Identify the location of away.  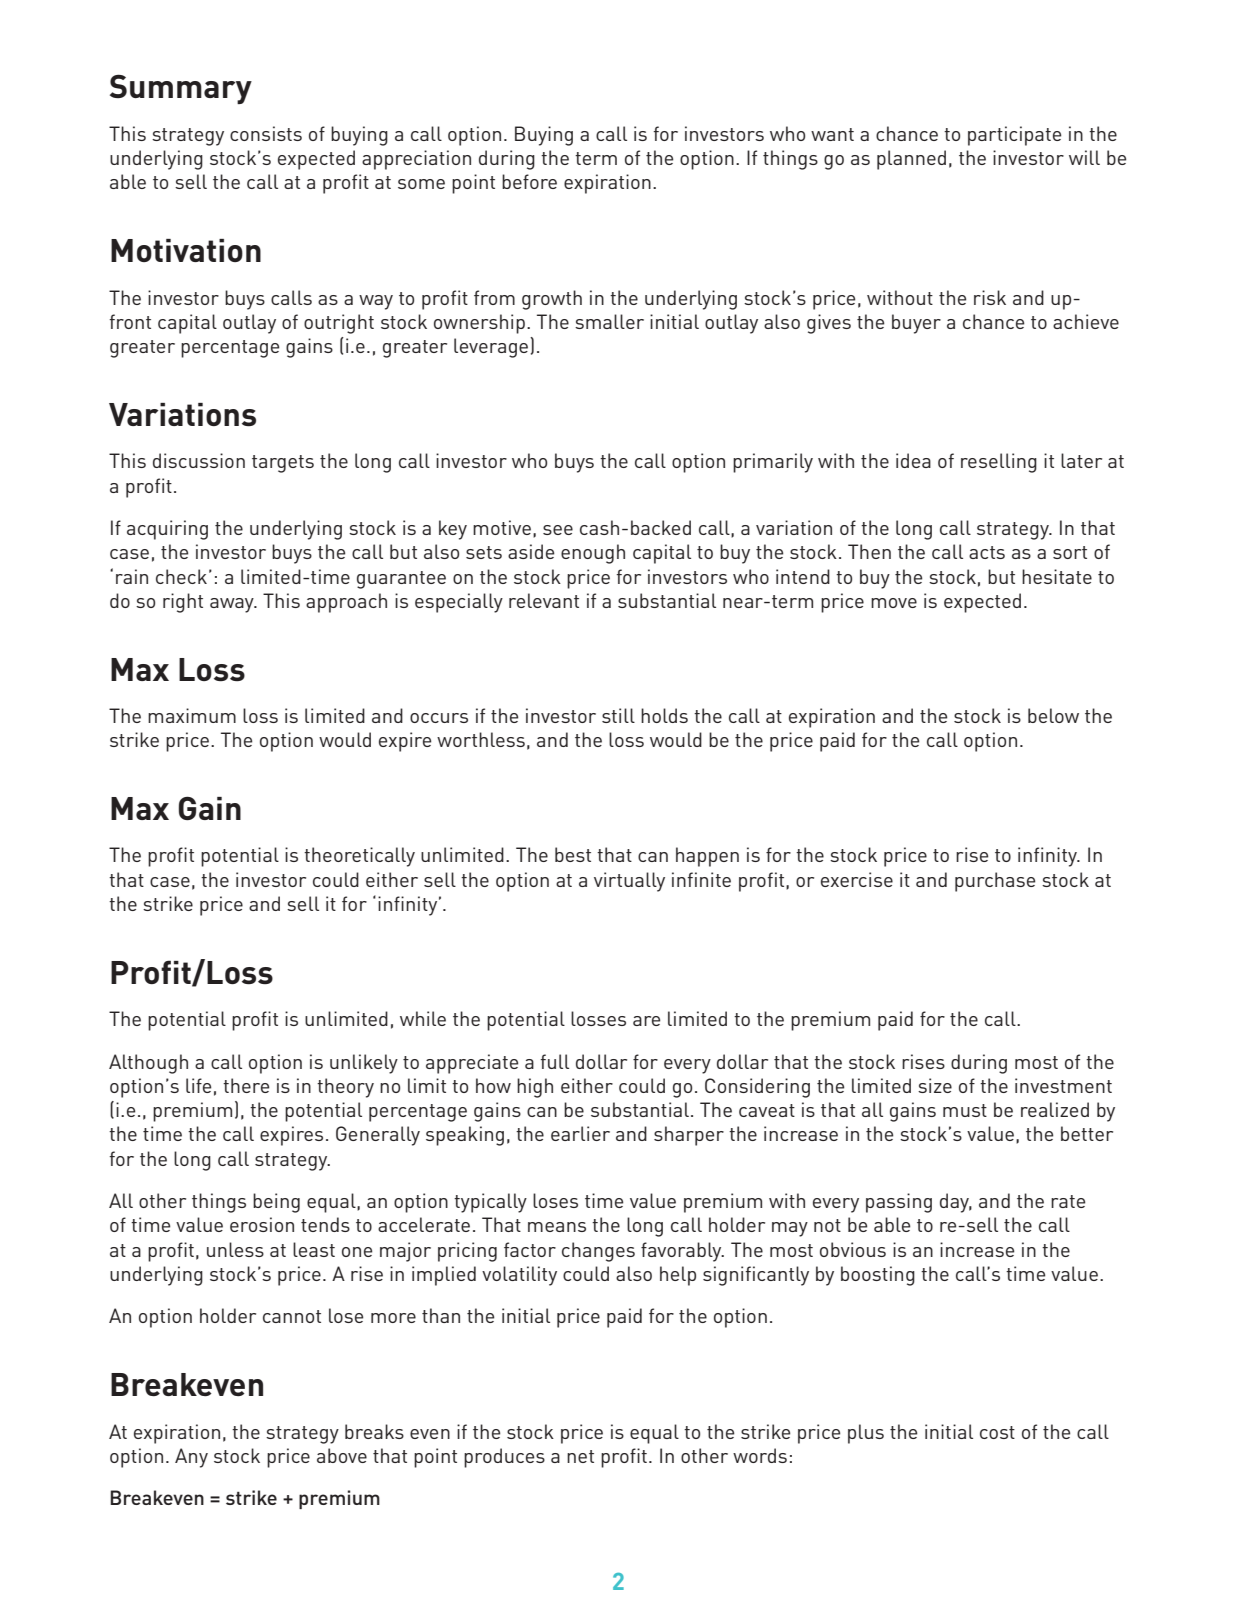
(233, 605).
